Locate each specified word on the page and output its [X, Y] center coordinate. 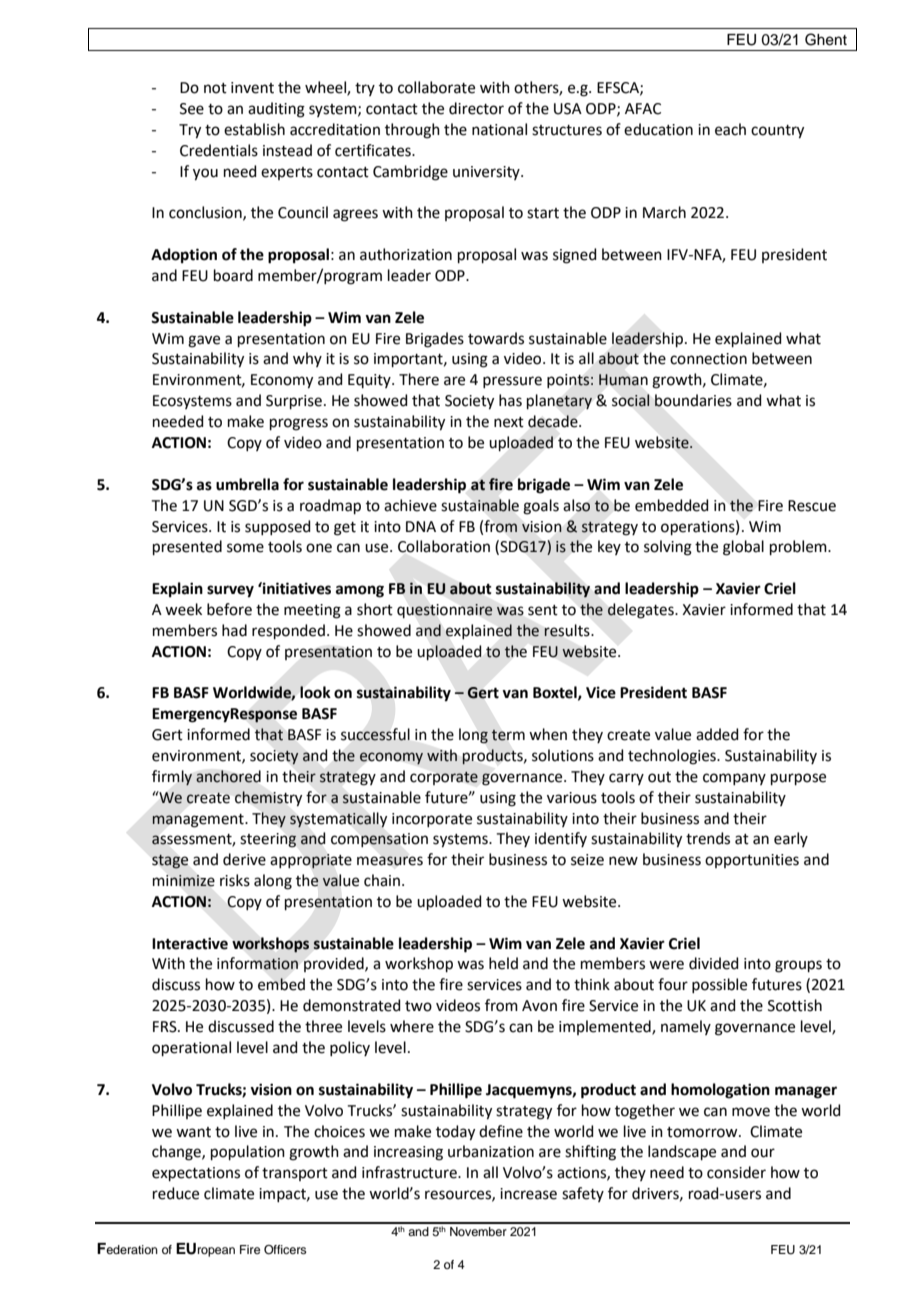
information [257, 963]
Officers [285, 1250]
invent [252, 88]
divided [714, 963]
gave [204, 341]
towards [496, 338]
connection [708, 359]
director [476, 108]
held [503, 963]
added [717, 734]
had [234, 630]
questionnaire [445, 611]
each [730, 129]
